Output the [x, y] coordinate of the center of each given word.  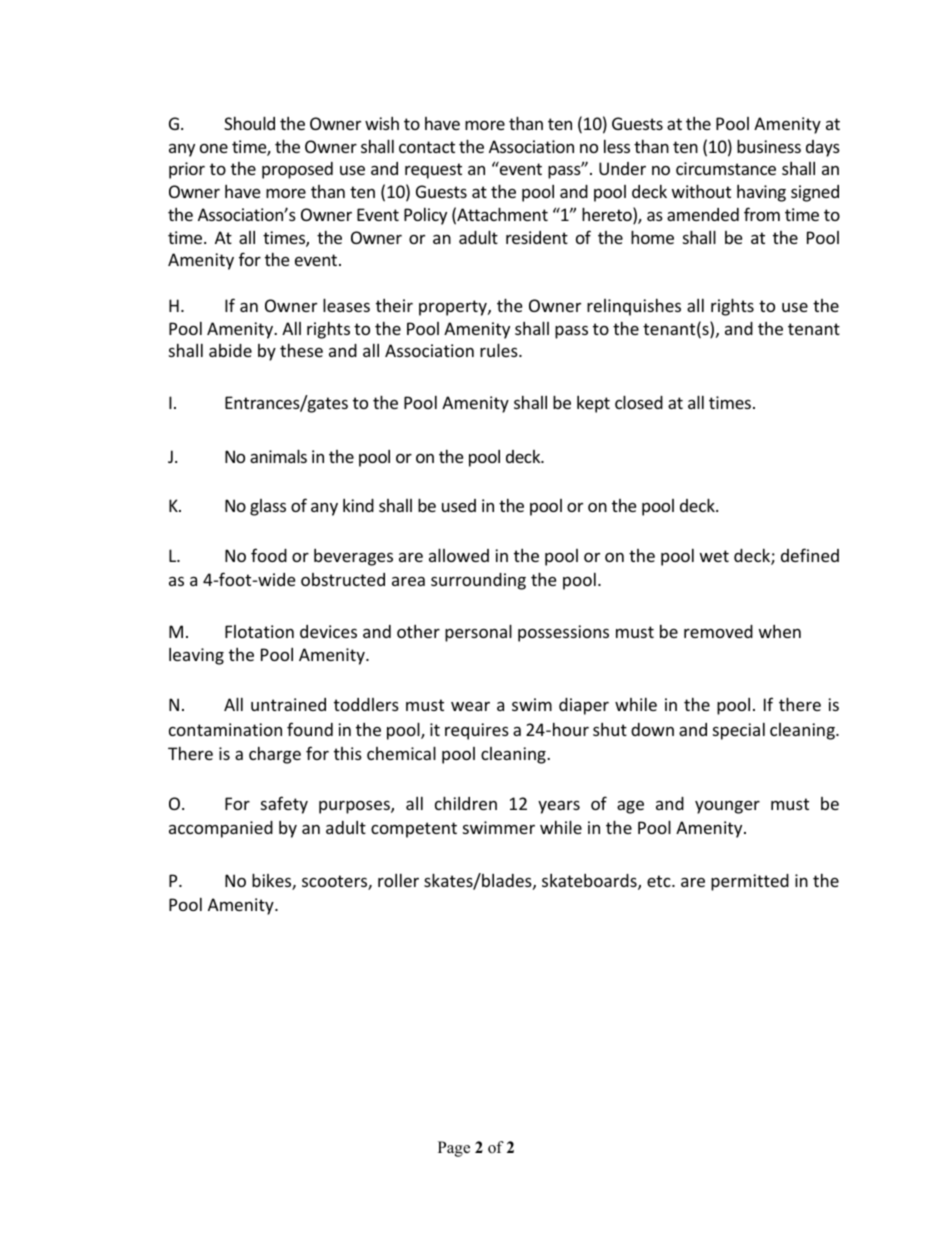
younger [727, 807]
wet [714, 556]
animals [278, 456]
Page [454, 1149]
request [433, 171]
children [466, 803]
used [459, 505]
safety [284, 805]
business [769, 146]
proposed [297, 170]
